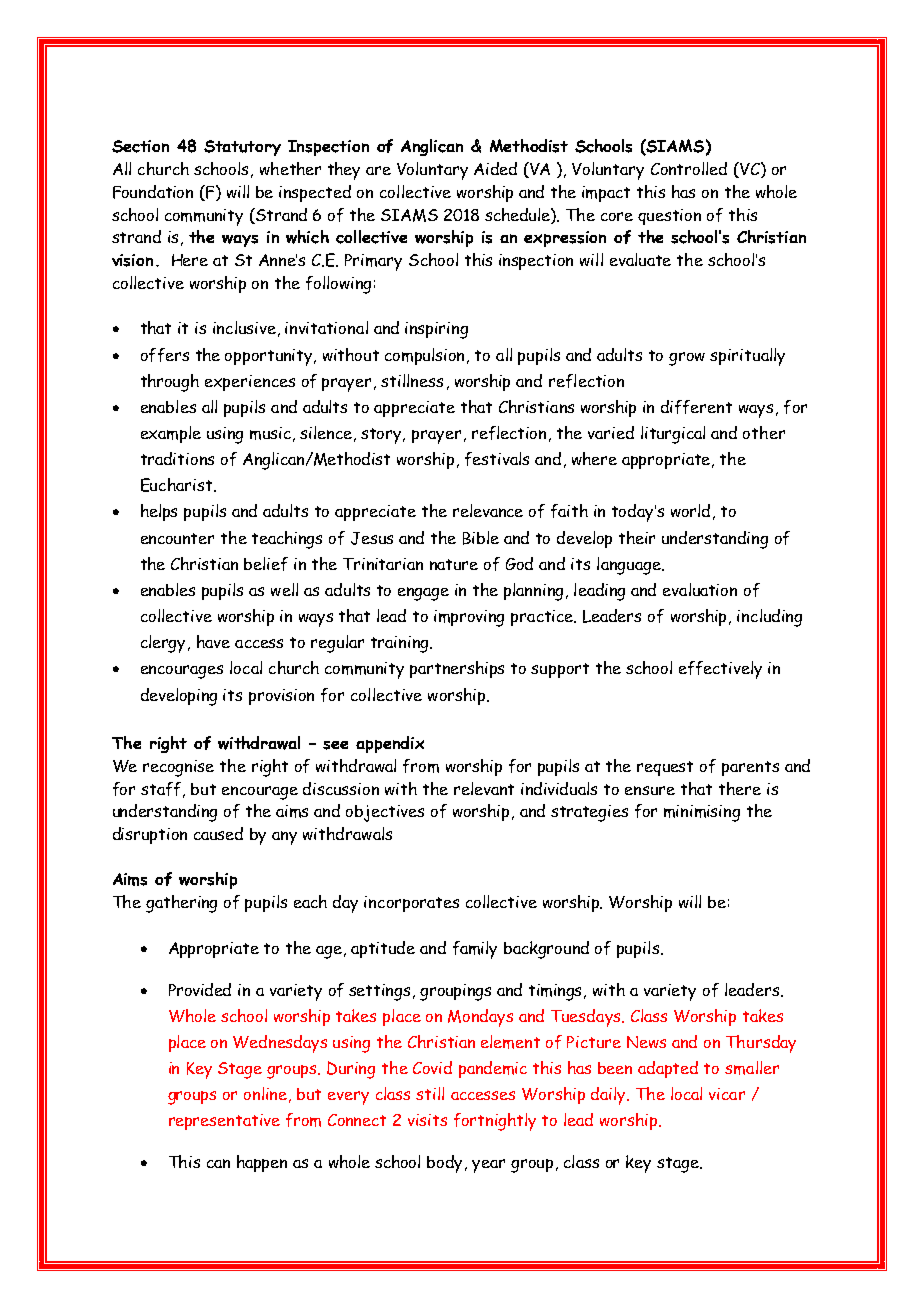  What do you see at coordinates (690, 510) in the screenshot?
I see `world` at bounding box center [690, 510].
